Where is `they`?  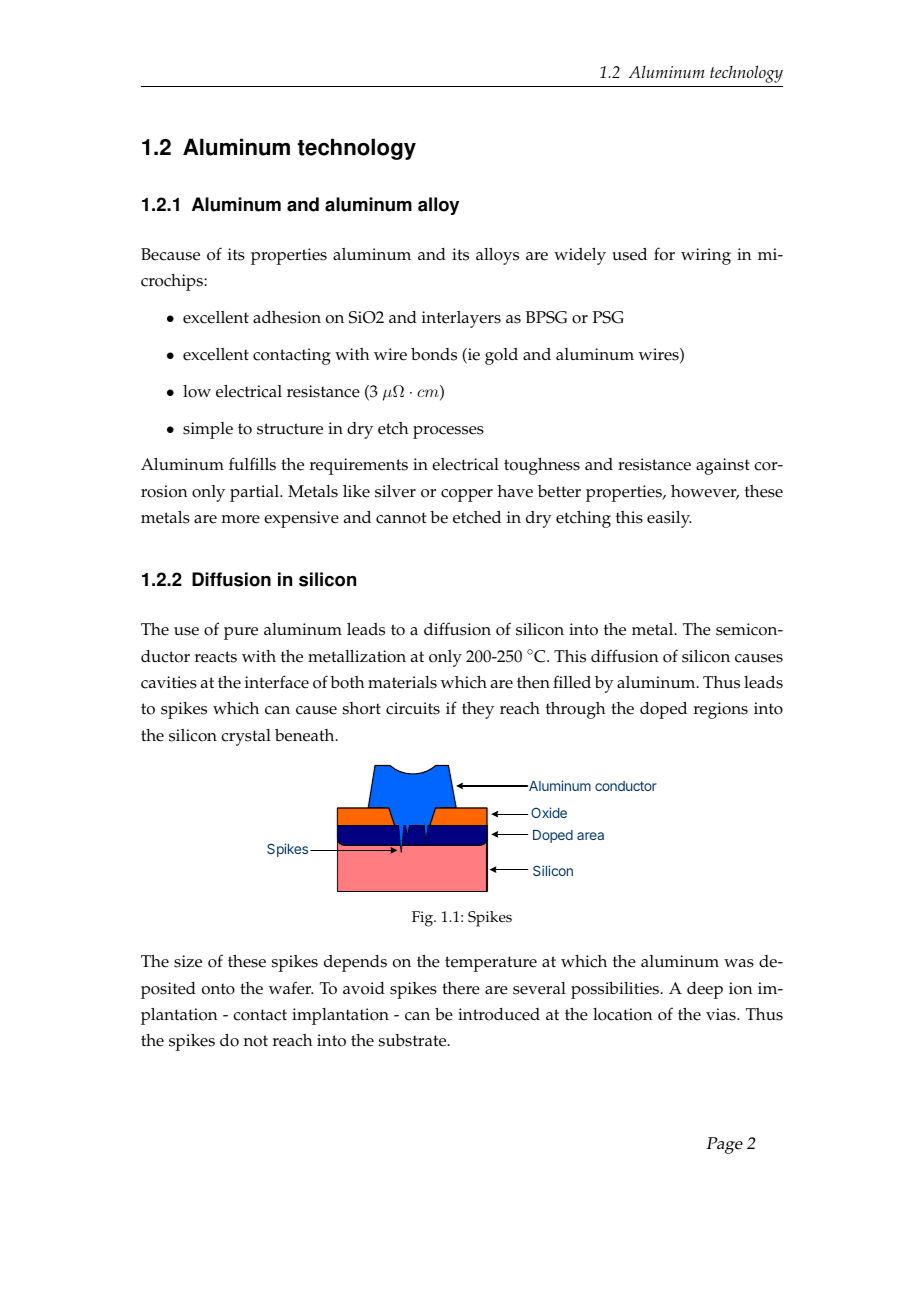
they is located at coordinates (478, 710).
